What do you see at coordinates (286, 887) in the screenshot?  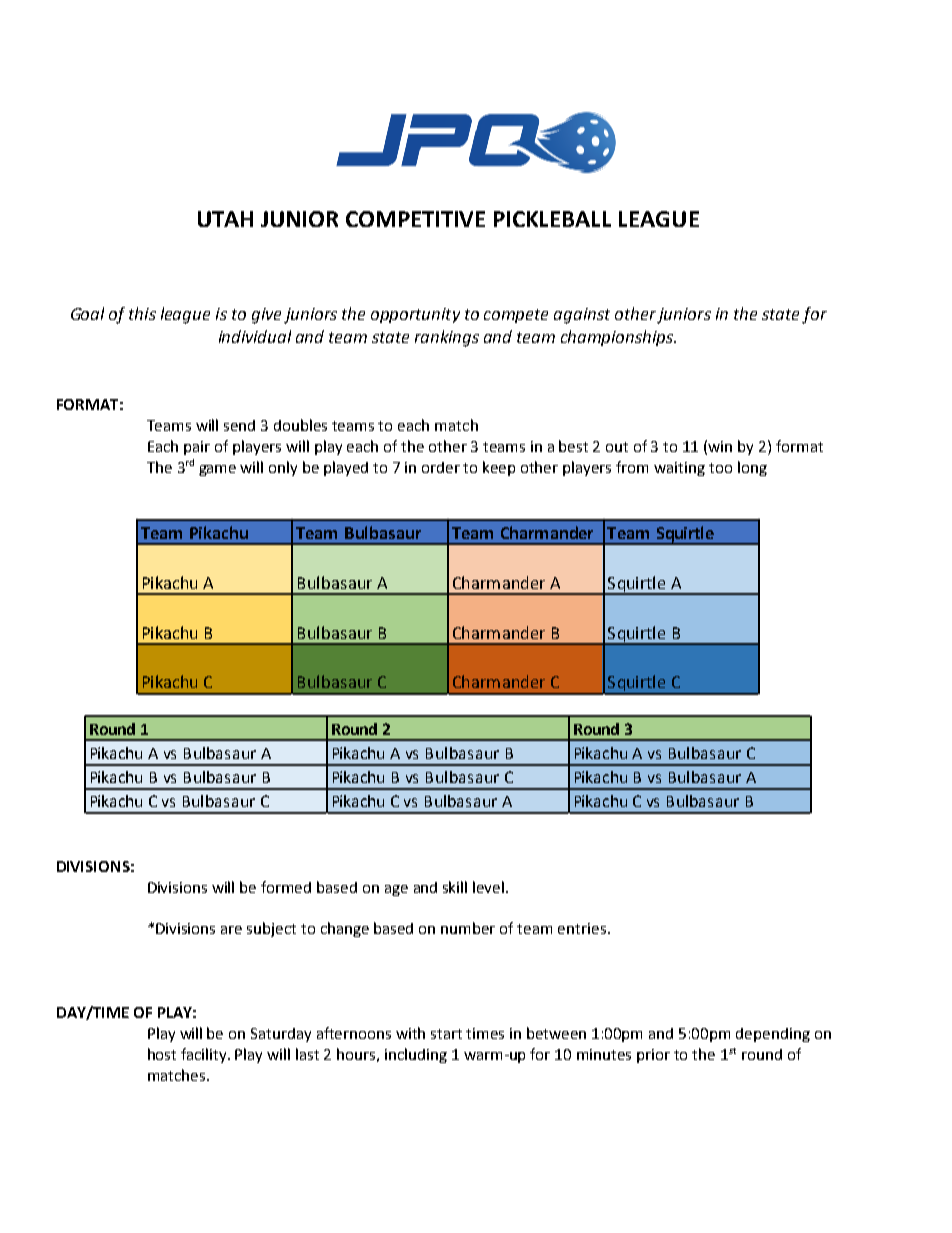 I see `formed` at bounding box center [286, 887].
